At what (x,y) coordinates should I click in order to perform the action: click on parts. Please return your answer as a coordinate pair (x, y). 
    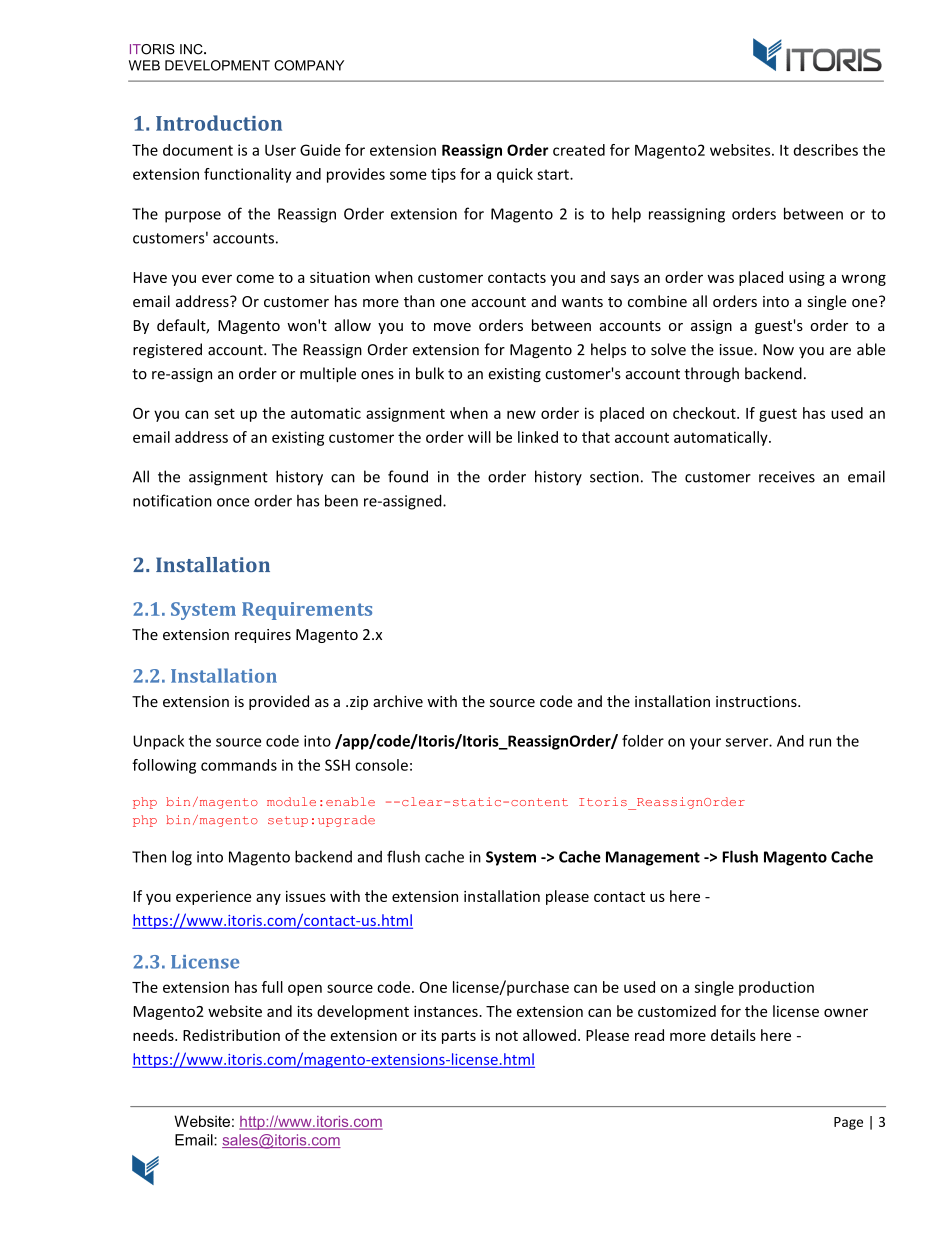
    Looking at the image, I should click on (459, 1037).
